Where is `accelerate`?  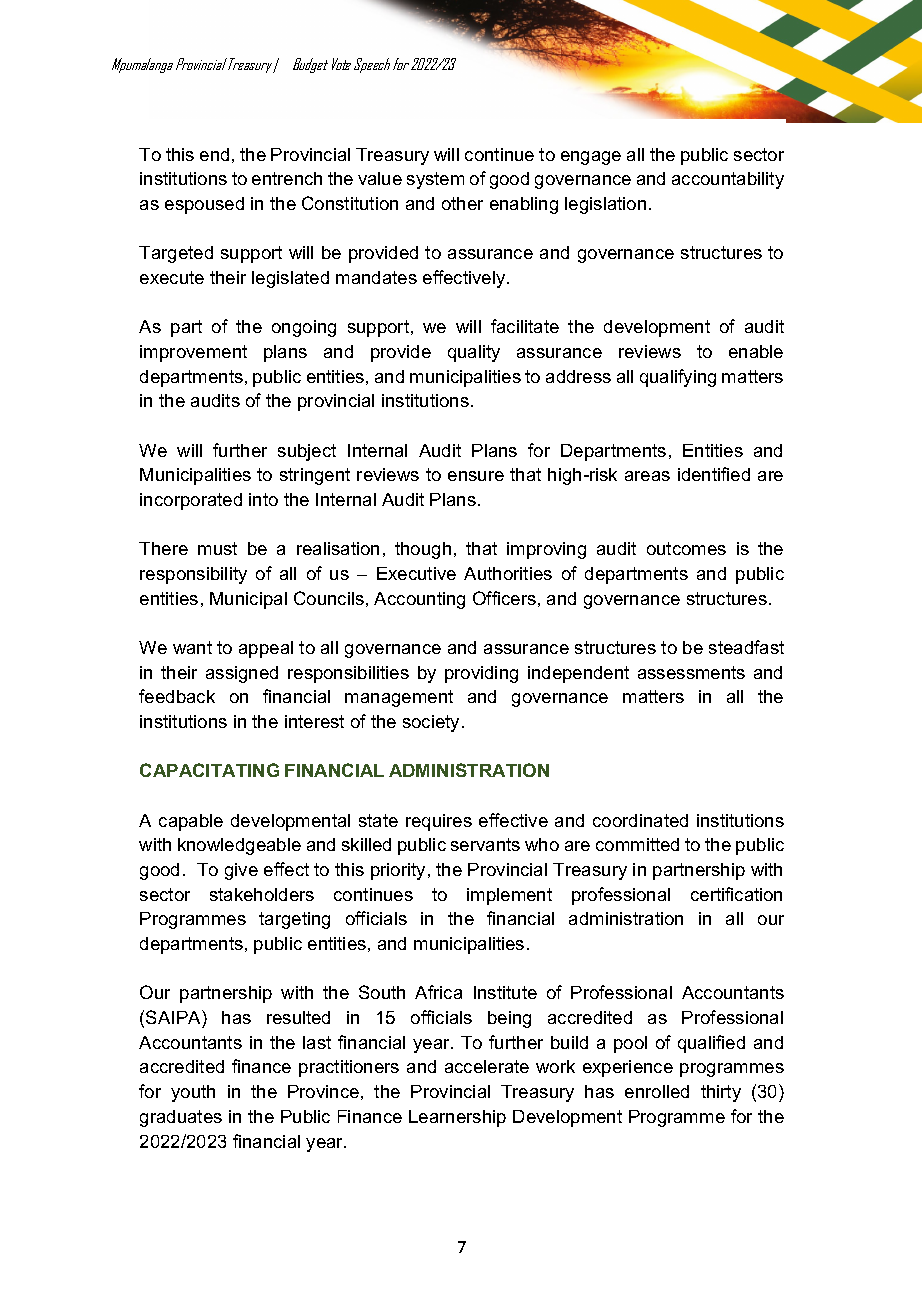
accelerate is located at coordinates (487, 1066).
